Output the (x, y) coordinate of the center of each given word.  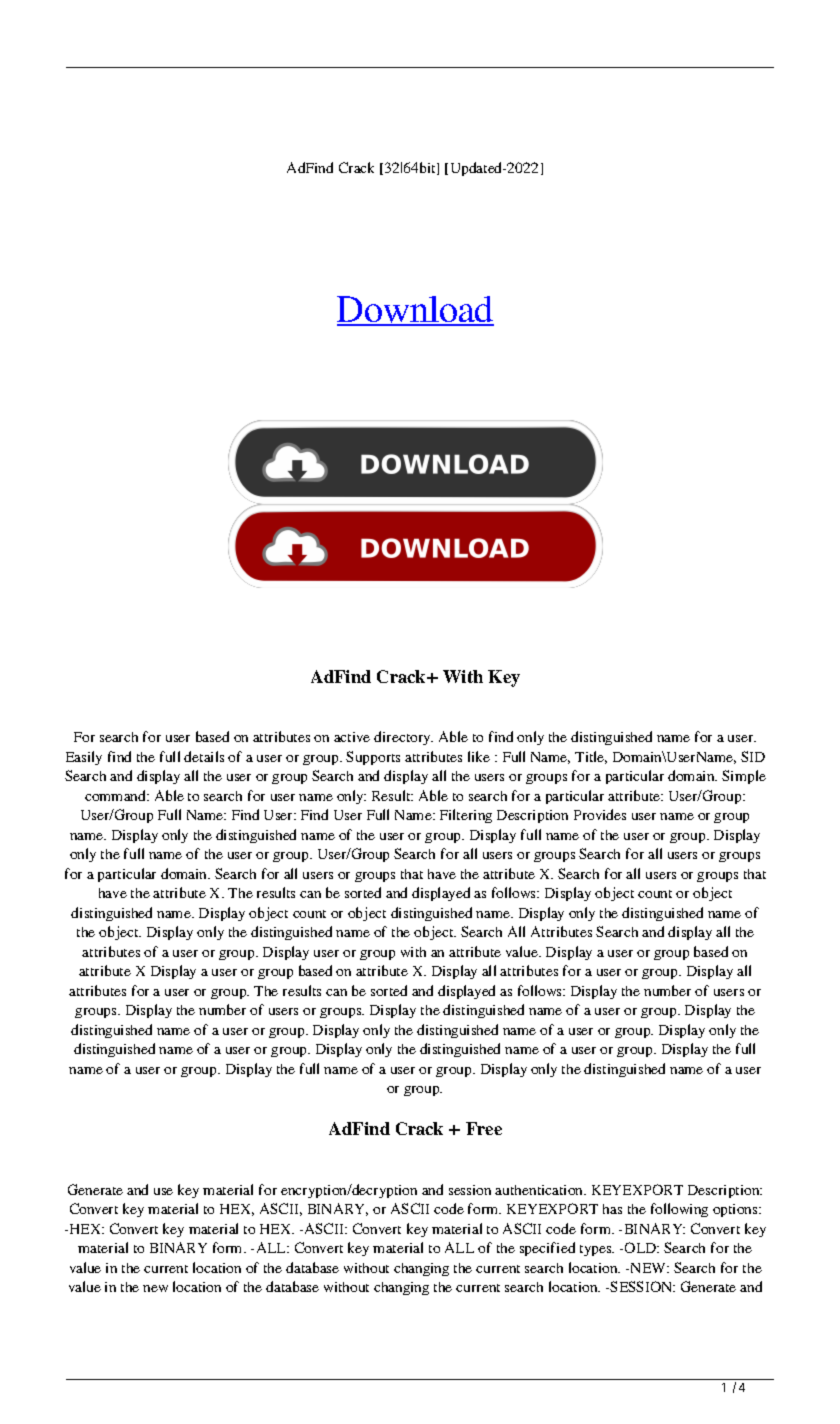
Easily (84, 758)
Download (415, 310)
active (352, 737)
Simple (744, 777)
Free (484, 1128)
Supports (373, 758)
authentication (540, 1190)
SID (753, 756)
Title (591, 757)
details (204, 756)
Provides (600, 814)
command (117, 795)
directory (403, 738)
